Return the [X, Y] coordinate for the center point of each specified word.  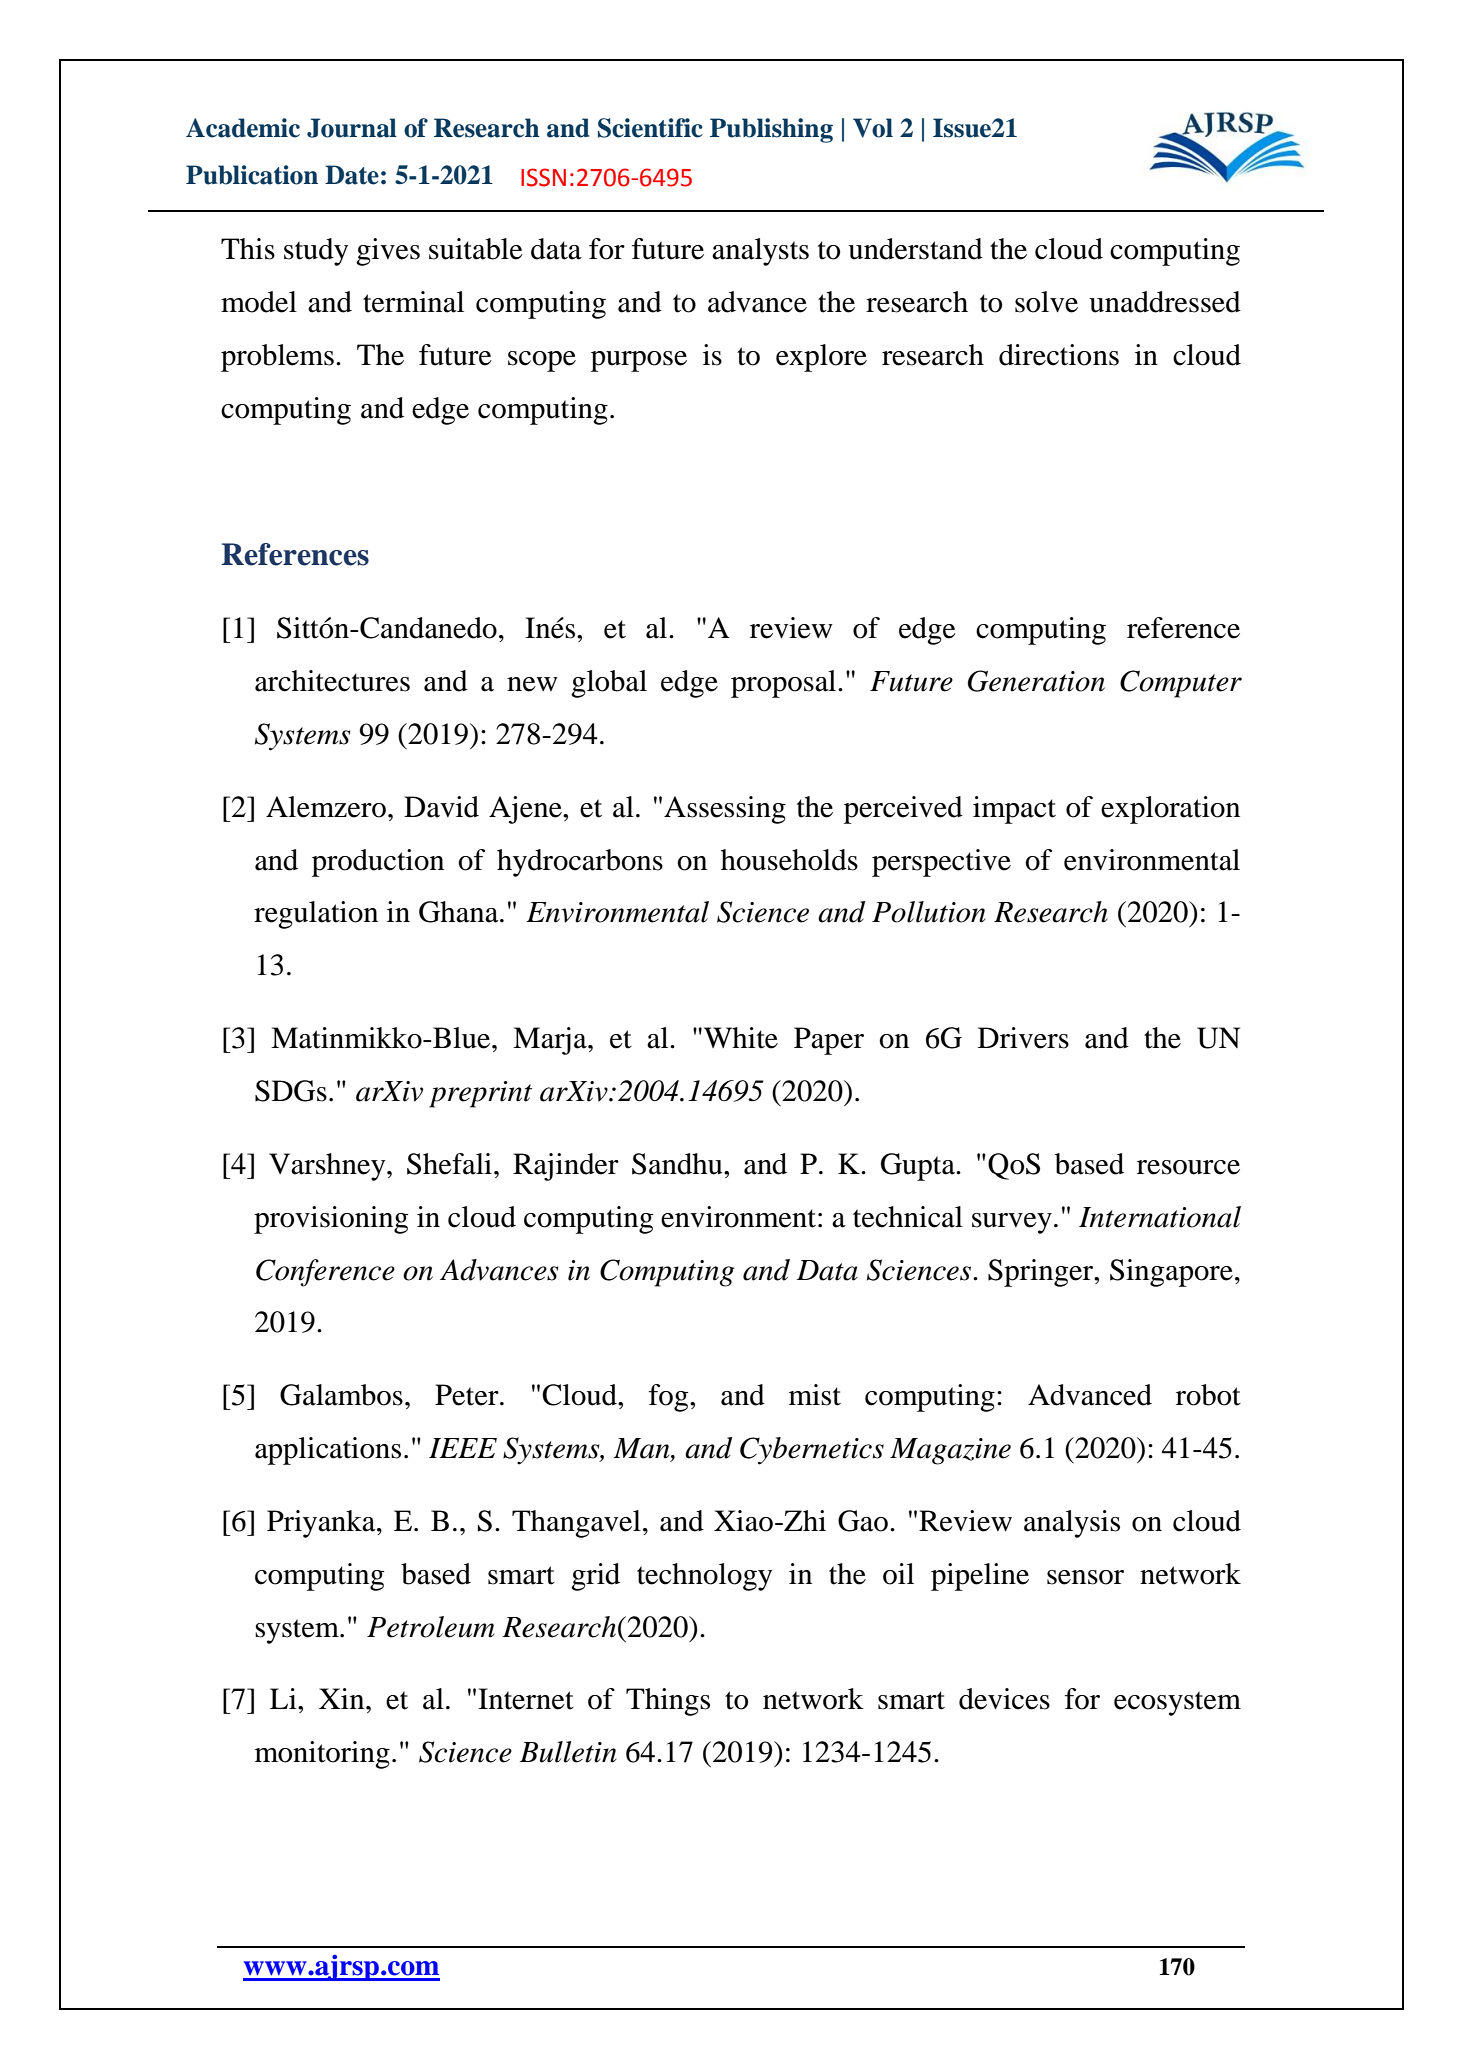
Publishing [771, 130]
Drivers [1023, 1038]
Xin [343, 1698]
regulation [316, 915]
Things [668, 1702]
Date [352, 175]
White [741, 1038]
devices [1004, 1699]
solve [1046, 302]
